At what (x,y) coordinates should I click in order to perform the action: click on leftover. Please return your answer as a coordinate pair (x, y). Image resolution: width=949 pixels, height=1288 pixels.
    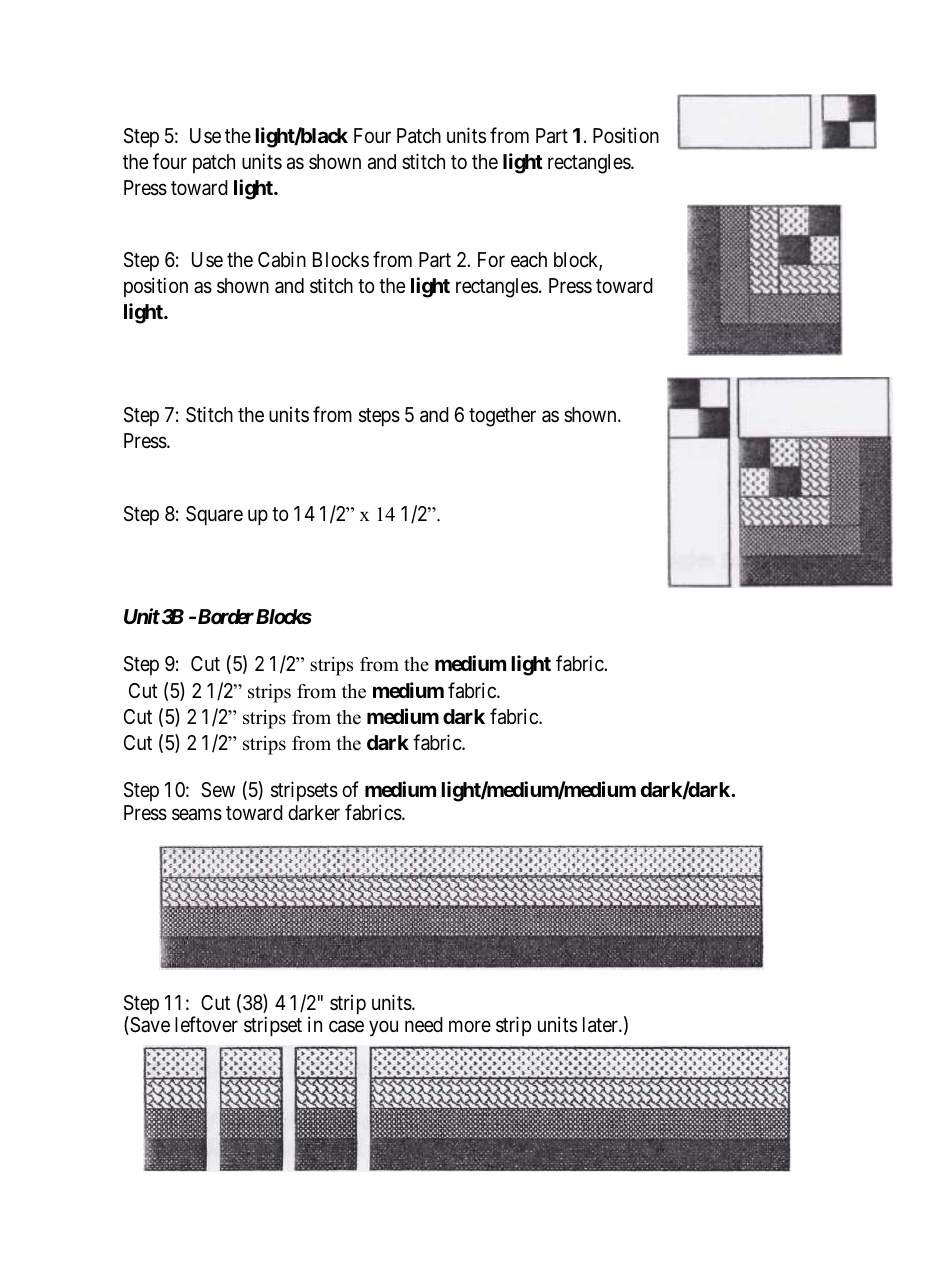
    Looking at the image, I should click on (206, 1024).
